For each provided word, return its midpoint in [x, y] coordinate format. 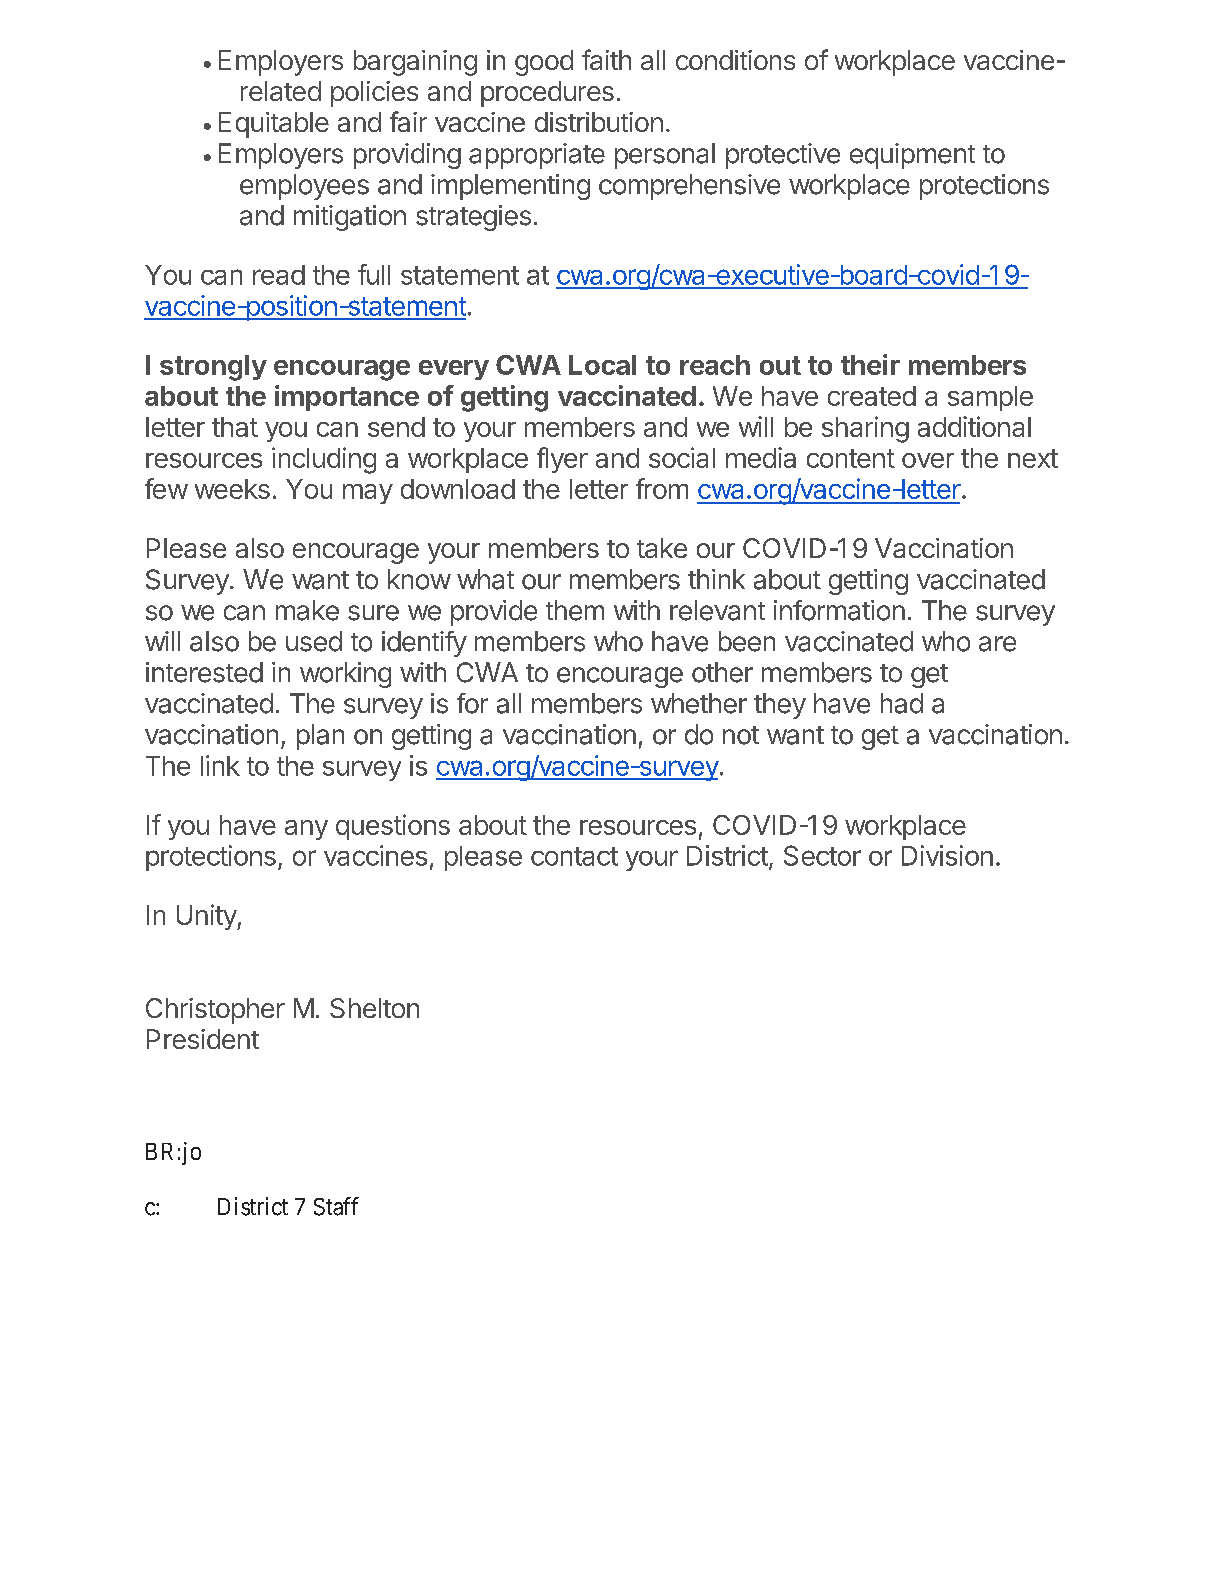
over [928, 460]
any [306, 830]
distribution [599, 122]
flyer [562, 460]
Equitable [274, 125]
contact [574, 856]
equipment [912, 156]
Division [947, 855]
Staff [336, 1206]
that [235, 427]
